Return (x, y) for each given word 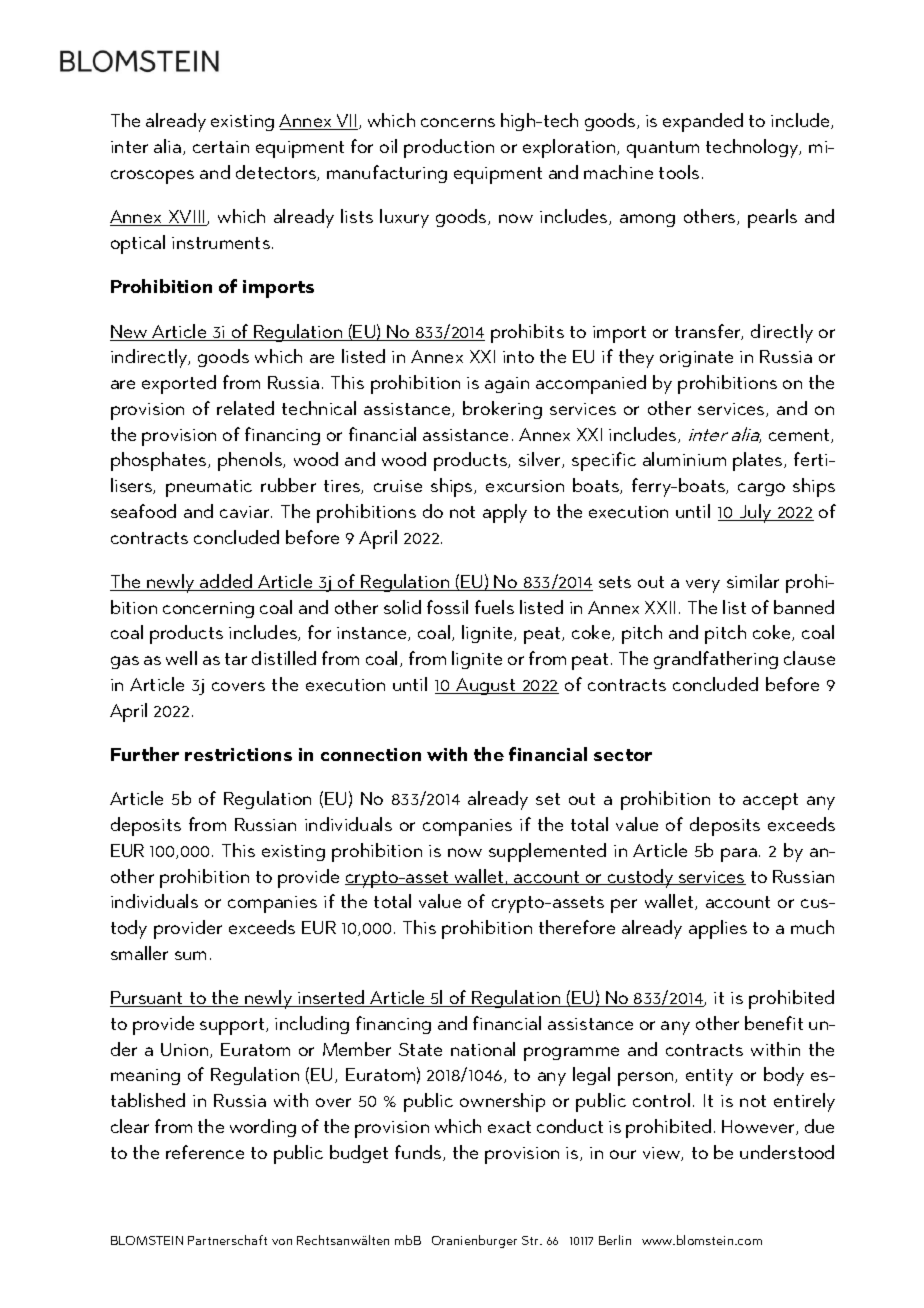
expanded (703, 122)
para (739, 855)
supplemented (547, 852)
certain (221, 147)
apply (505, 513)
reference (205, 1152)
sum (190, 955)
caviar (246, 512)
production (449, 148)
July (755, 513)
